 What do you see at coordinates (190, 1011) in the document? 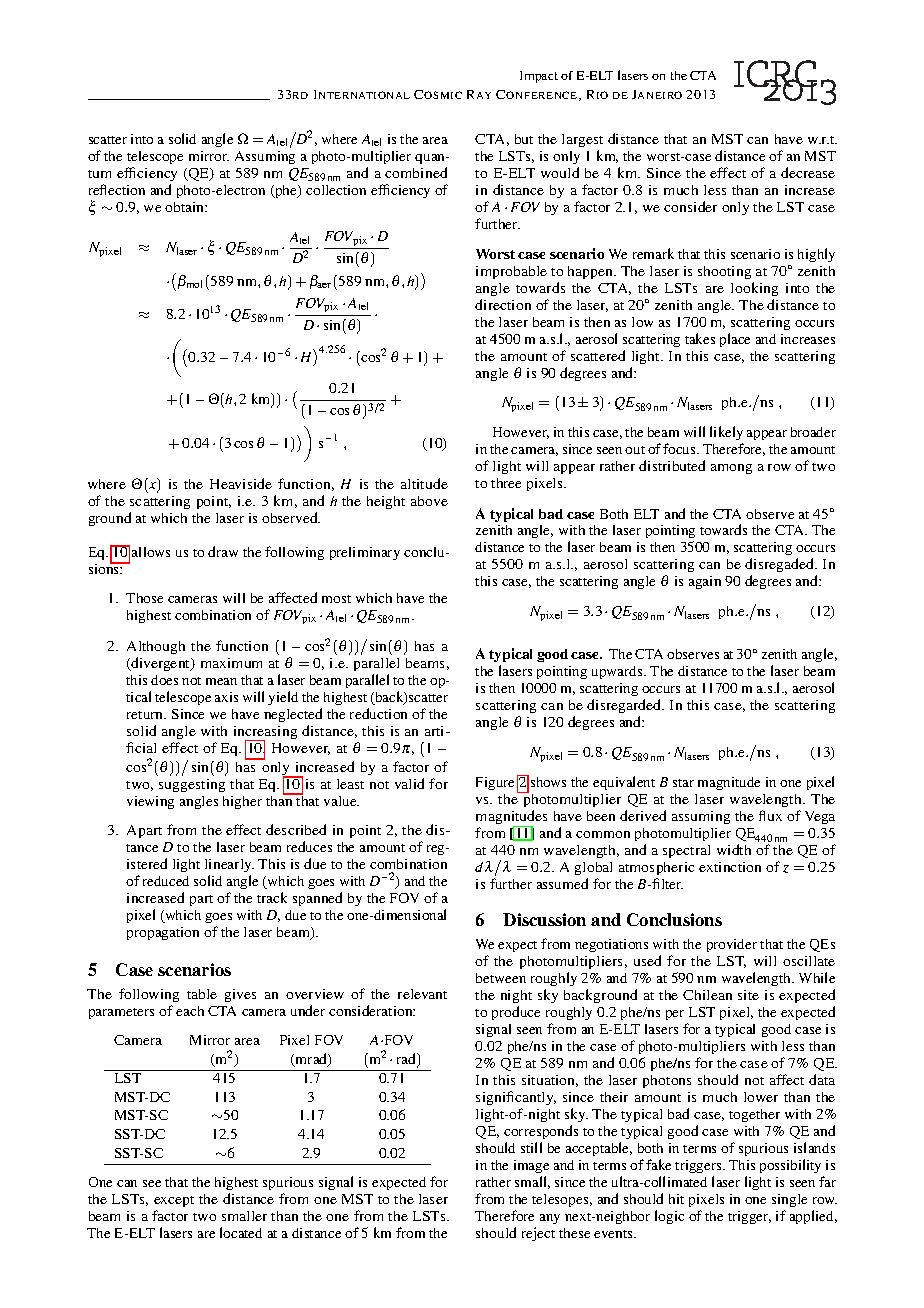
I see `each` at bounding box center [190, 1011].
